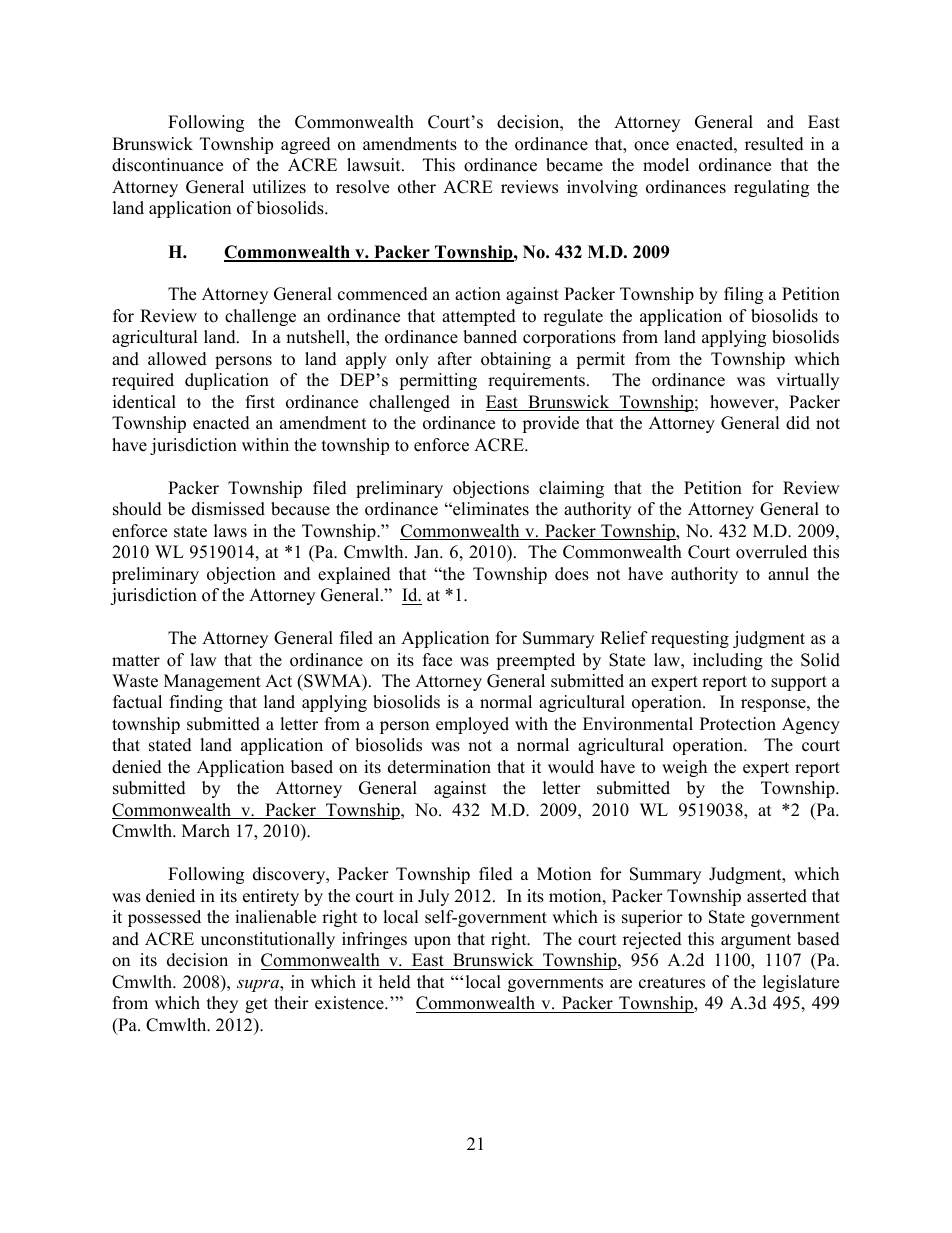  What do you see at coordinates (167, 165) in the screenshot?
I see `discontinuance` at bounding box center [167, 165].
